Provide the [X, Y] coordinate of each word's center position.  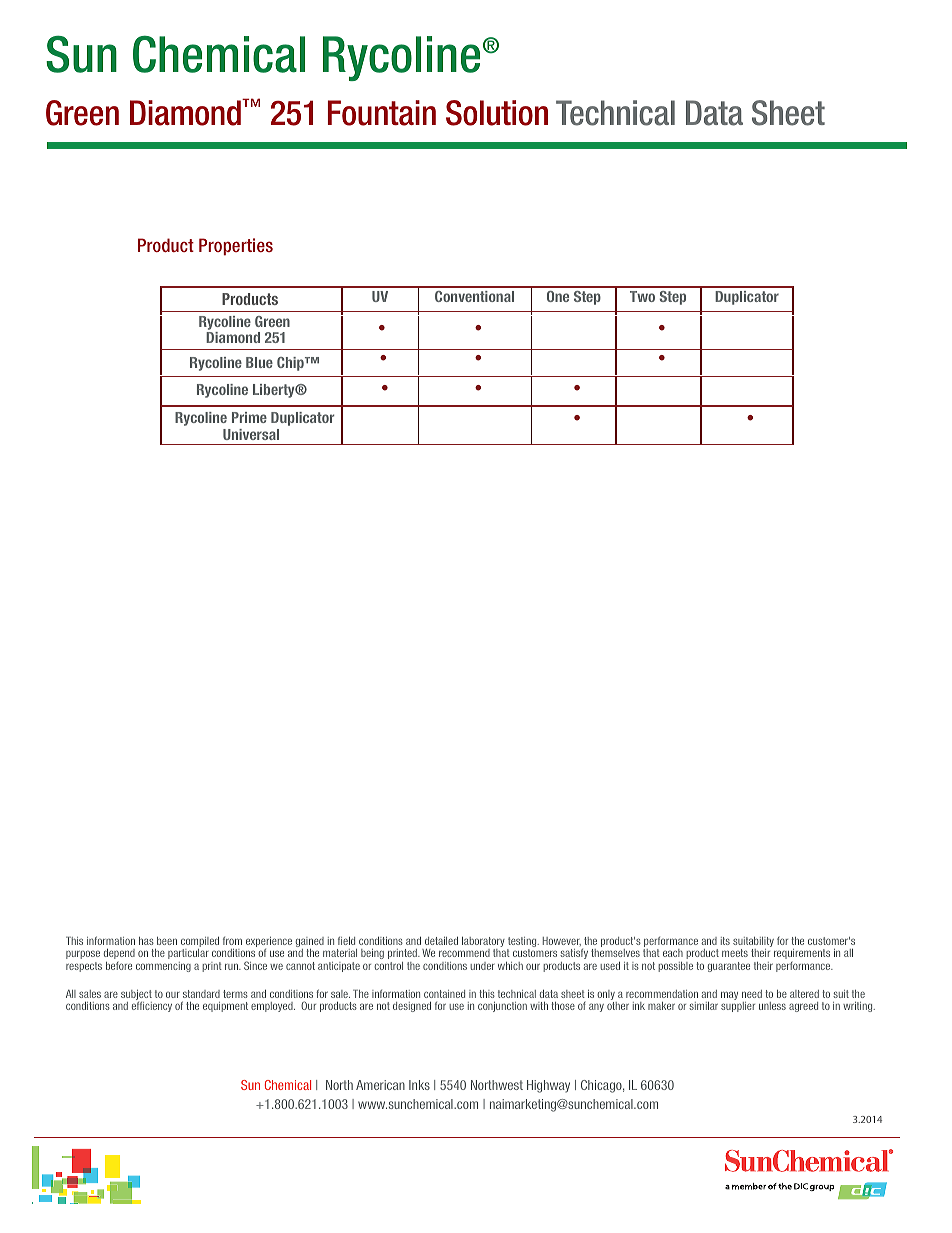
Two [642, 296]
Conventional [474, 296]
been [167, 941]
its [725, 941]
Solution [497, 113]
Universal [251, 434]
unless [772, 1006]
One [558, 296]
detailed [441, 941]
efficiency [152, 1007]
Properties [236, 247]
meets [735, 953]
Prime [249, 417]
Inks [419, 1085]
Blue [259, 362]
